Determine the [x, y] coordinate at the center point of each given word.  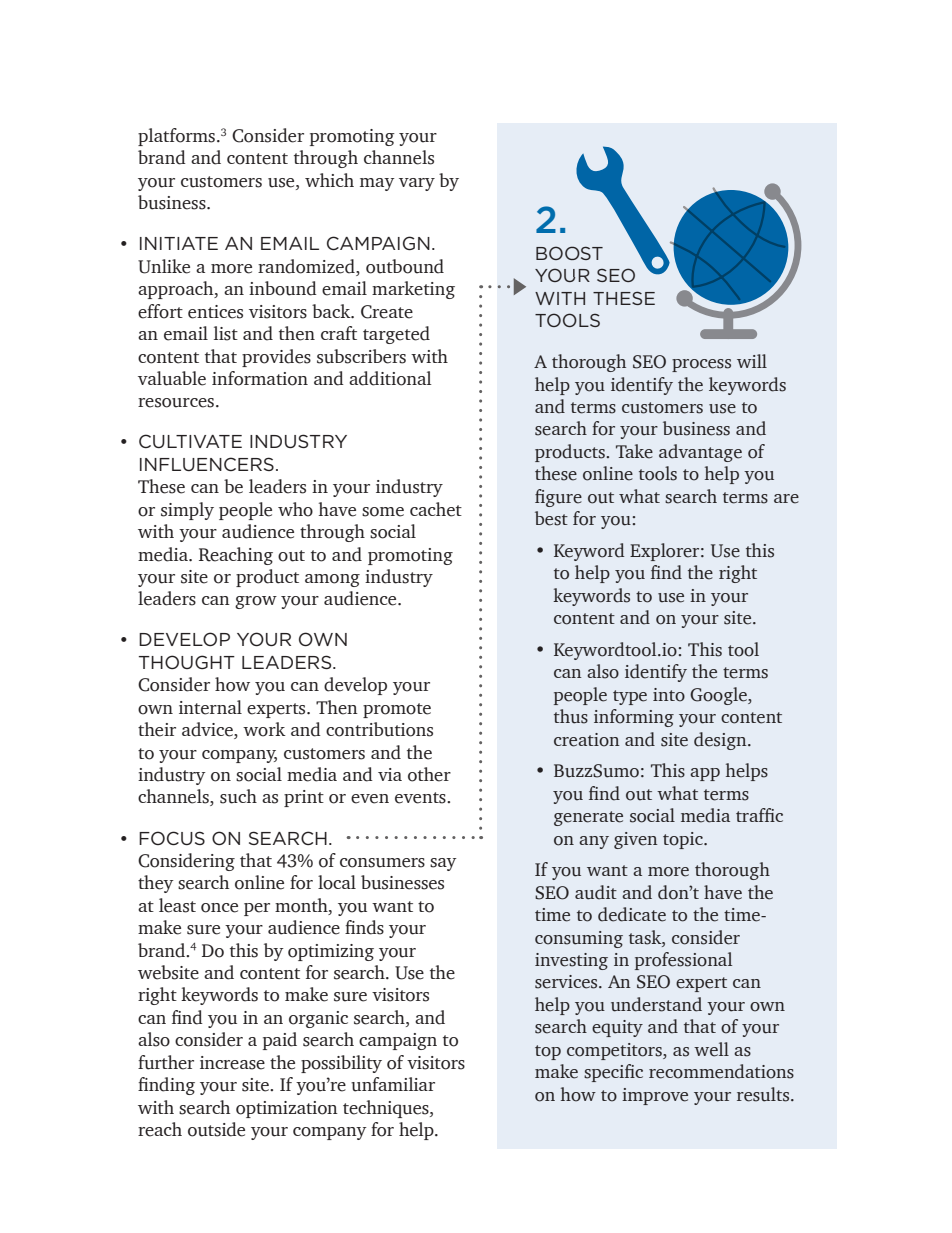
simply [187, 511]
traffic [759, 815]
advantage [700, 453]
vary [417, 184]
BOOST [569, 253]
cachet [436, 509]
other [429, 774]
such [238, 796]
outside [216, 1129]
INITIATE [179, 243]
